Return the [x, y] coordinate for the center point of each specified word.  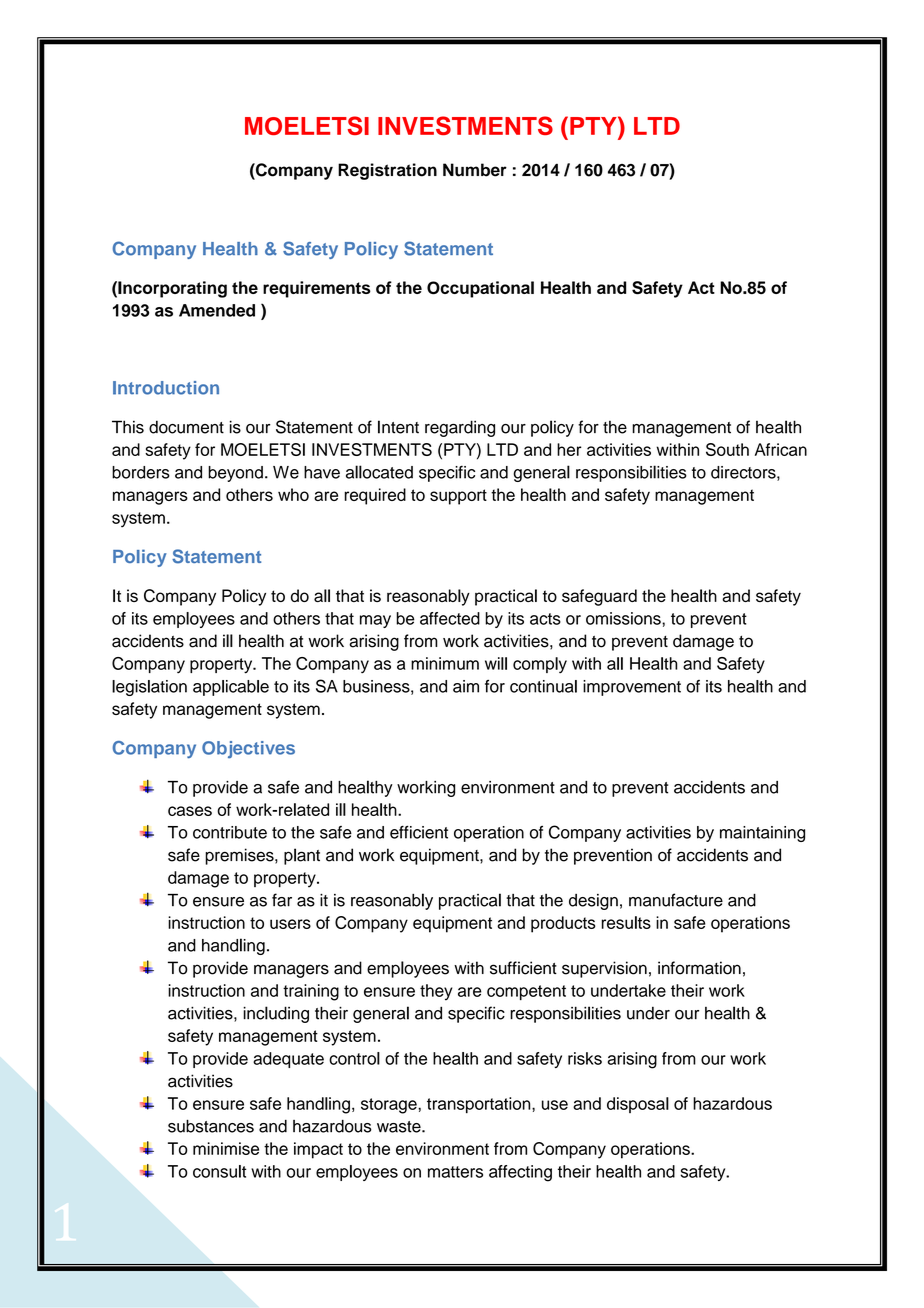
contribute [230, 832]
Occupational [480, 289]
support [458, 497]
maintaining [762, 834]
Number [475, 170]
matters [455, 1172]
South [727, 449]
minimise [226, 1148]
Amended [217, 310]
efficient [419, 832]
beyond [235, 474]
